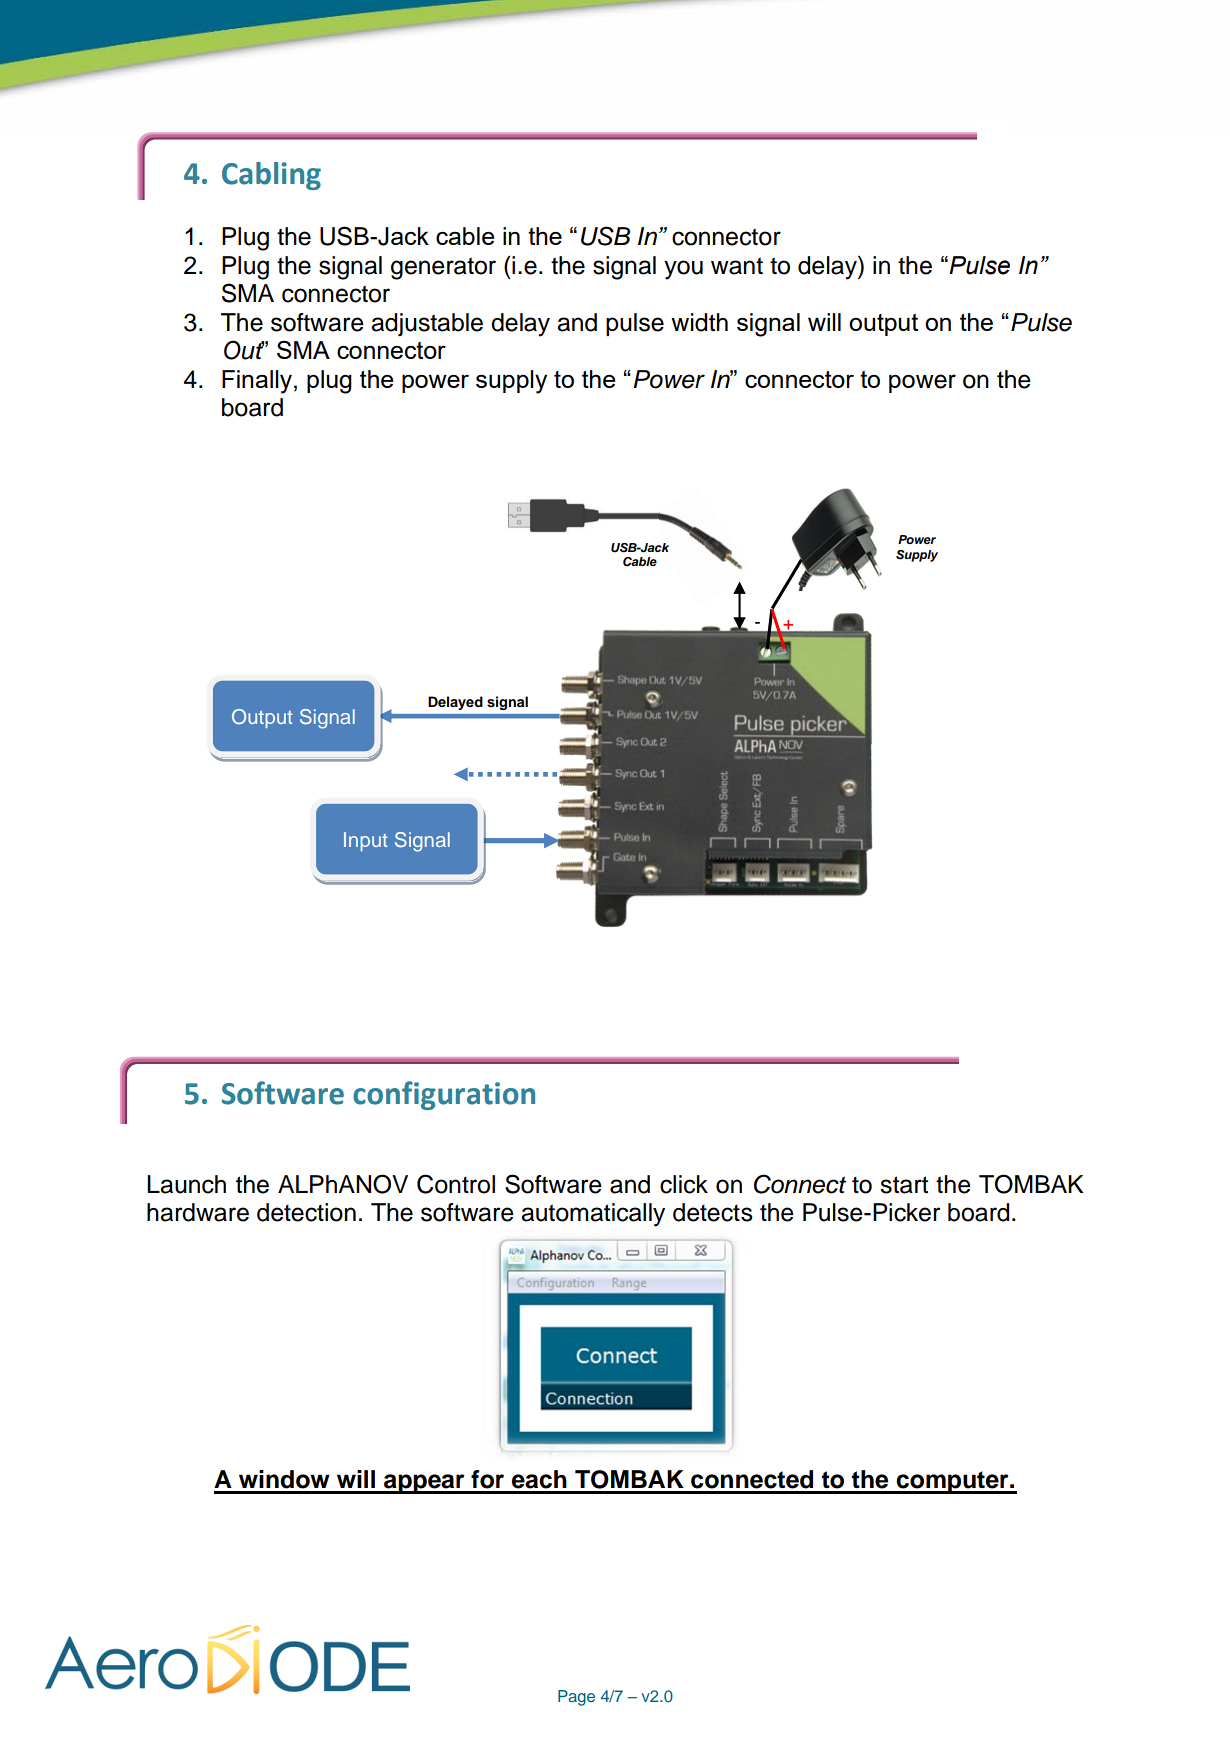 The height and width of the image is (1739, 1230). What do you see at coordinates (737, 266) in the image?
I see `want` at bounding box center [737, 266].
